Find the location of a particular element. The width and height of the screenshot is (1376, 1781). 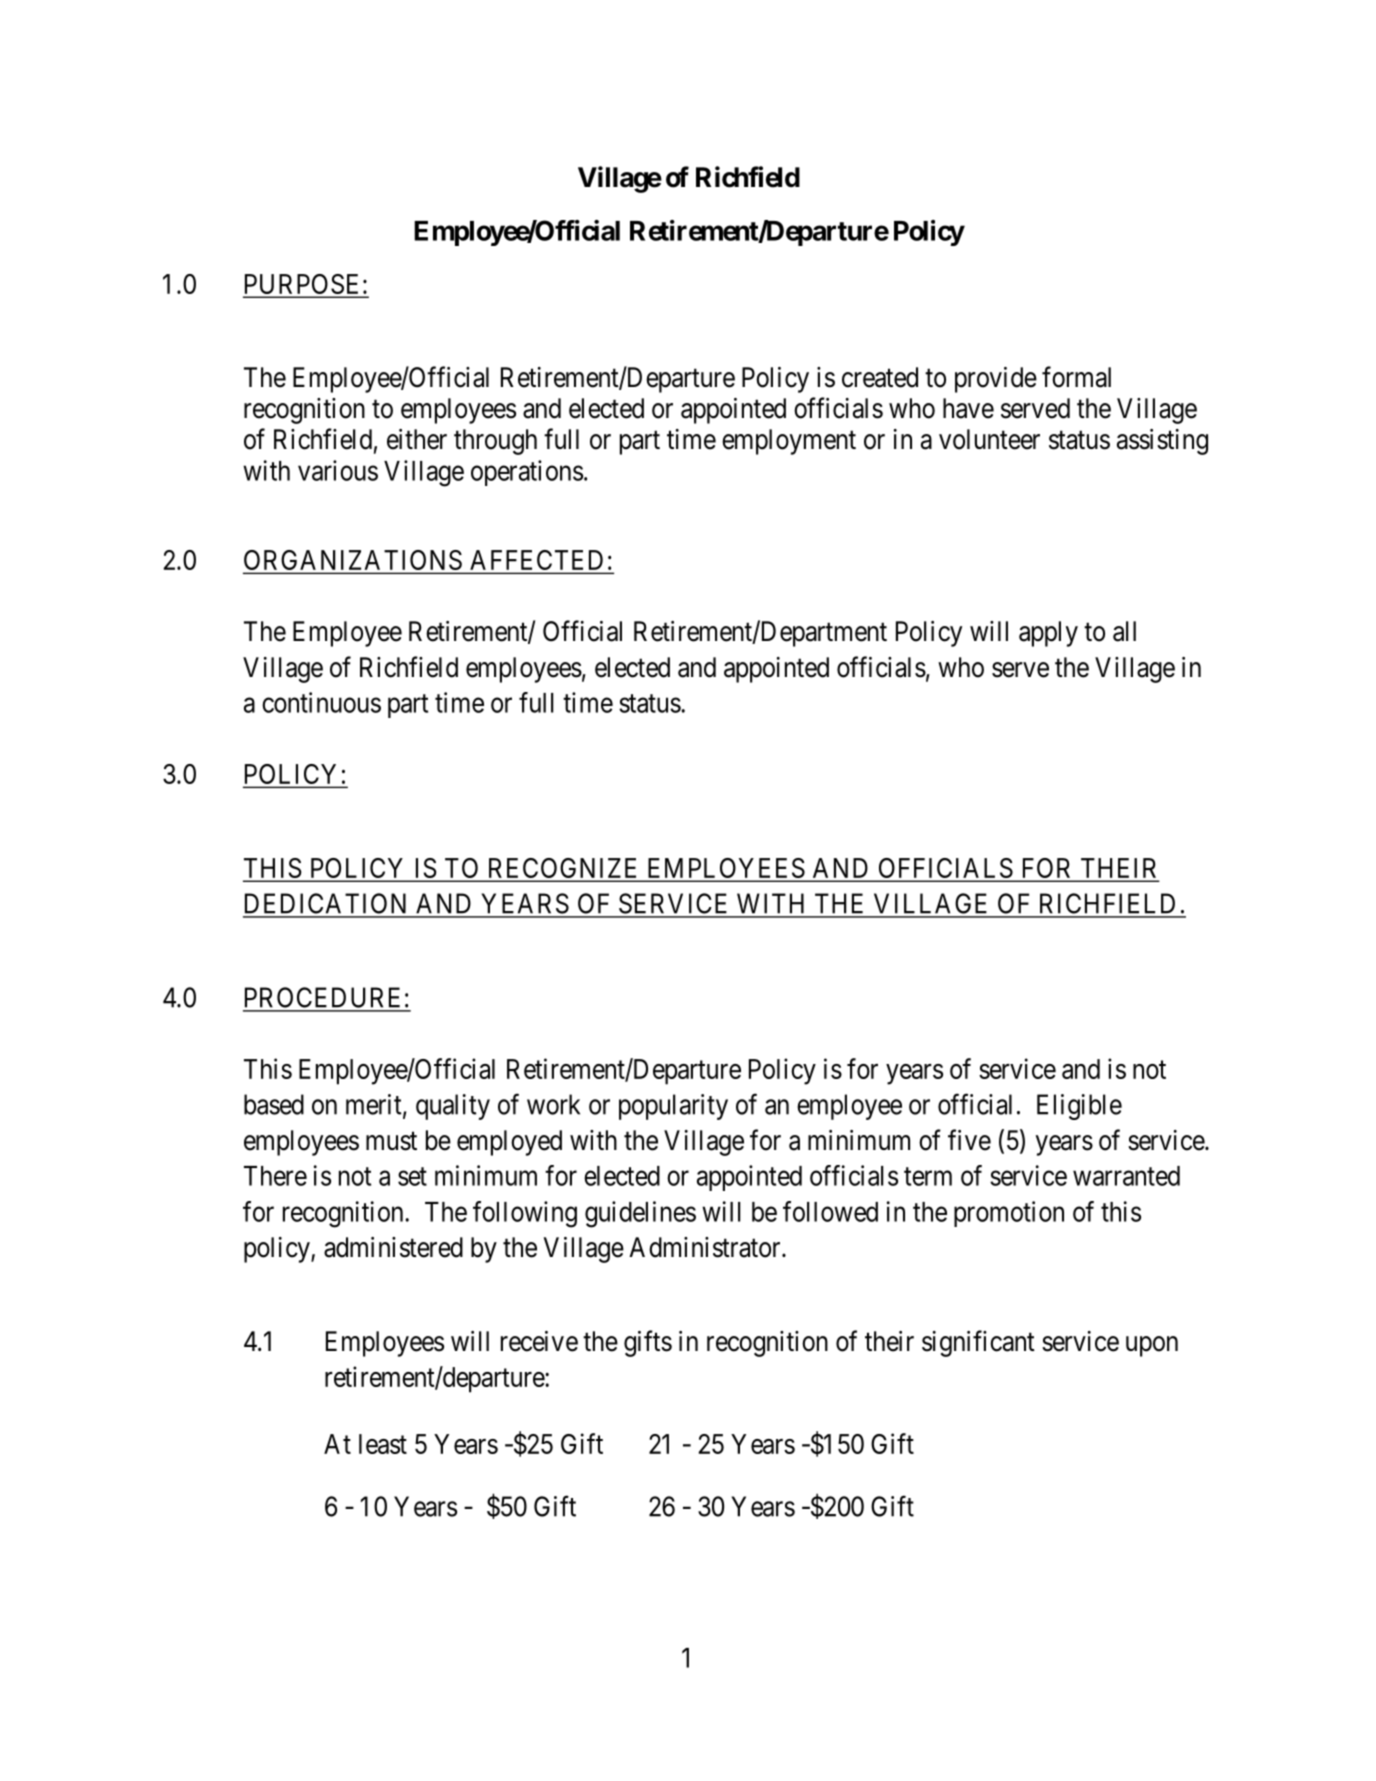

RECOGNIZE is located at coordinates (562, 868).
